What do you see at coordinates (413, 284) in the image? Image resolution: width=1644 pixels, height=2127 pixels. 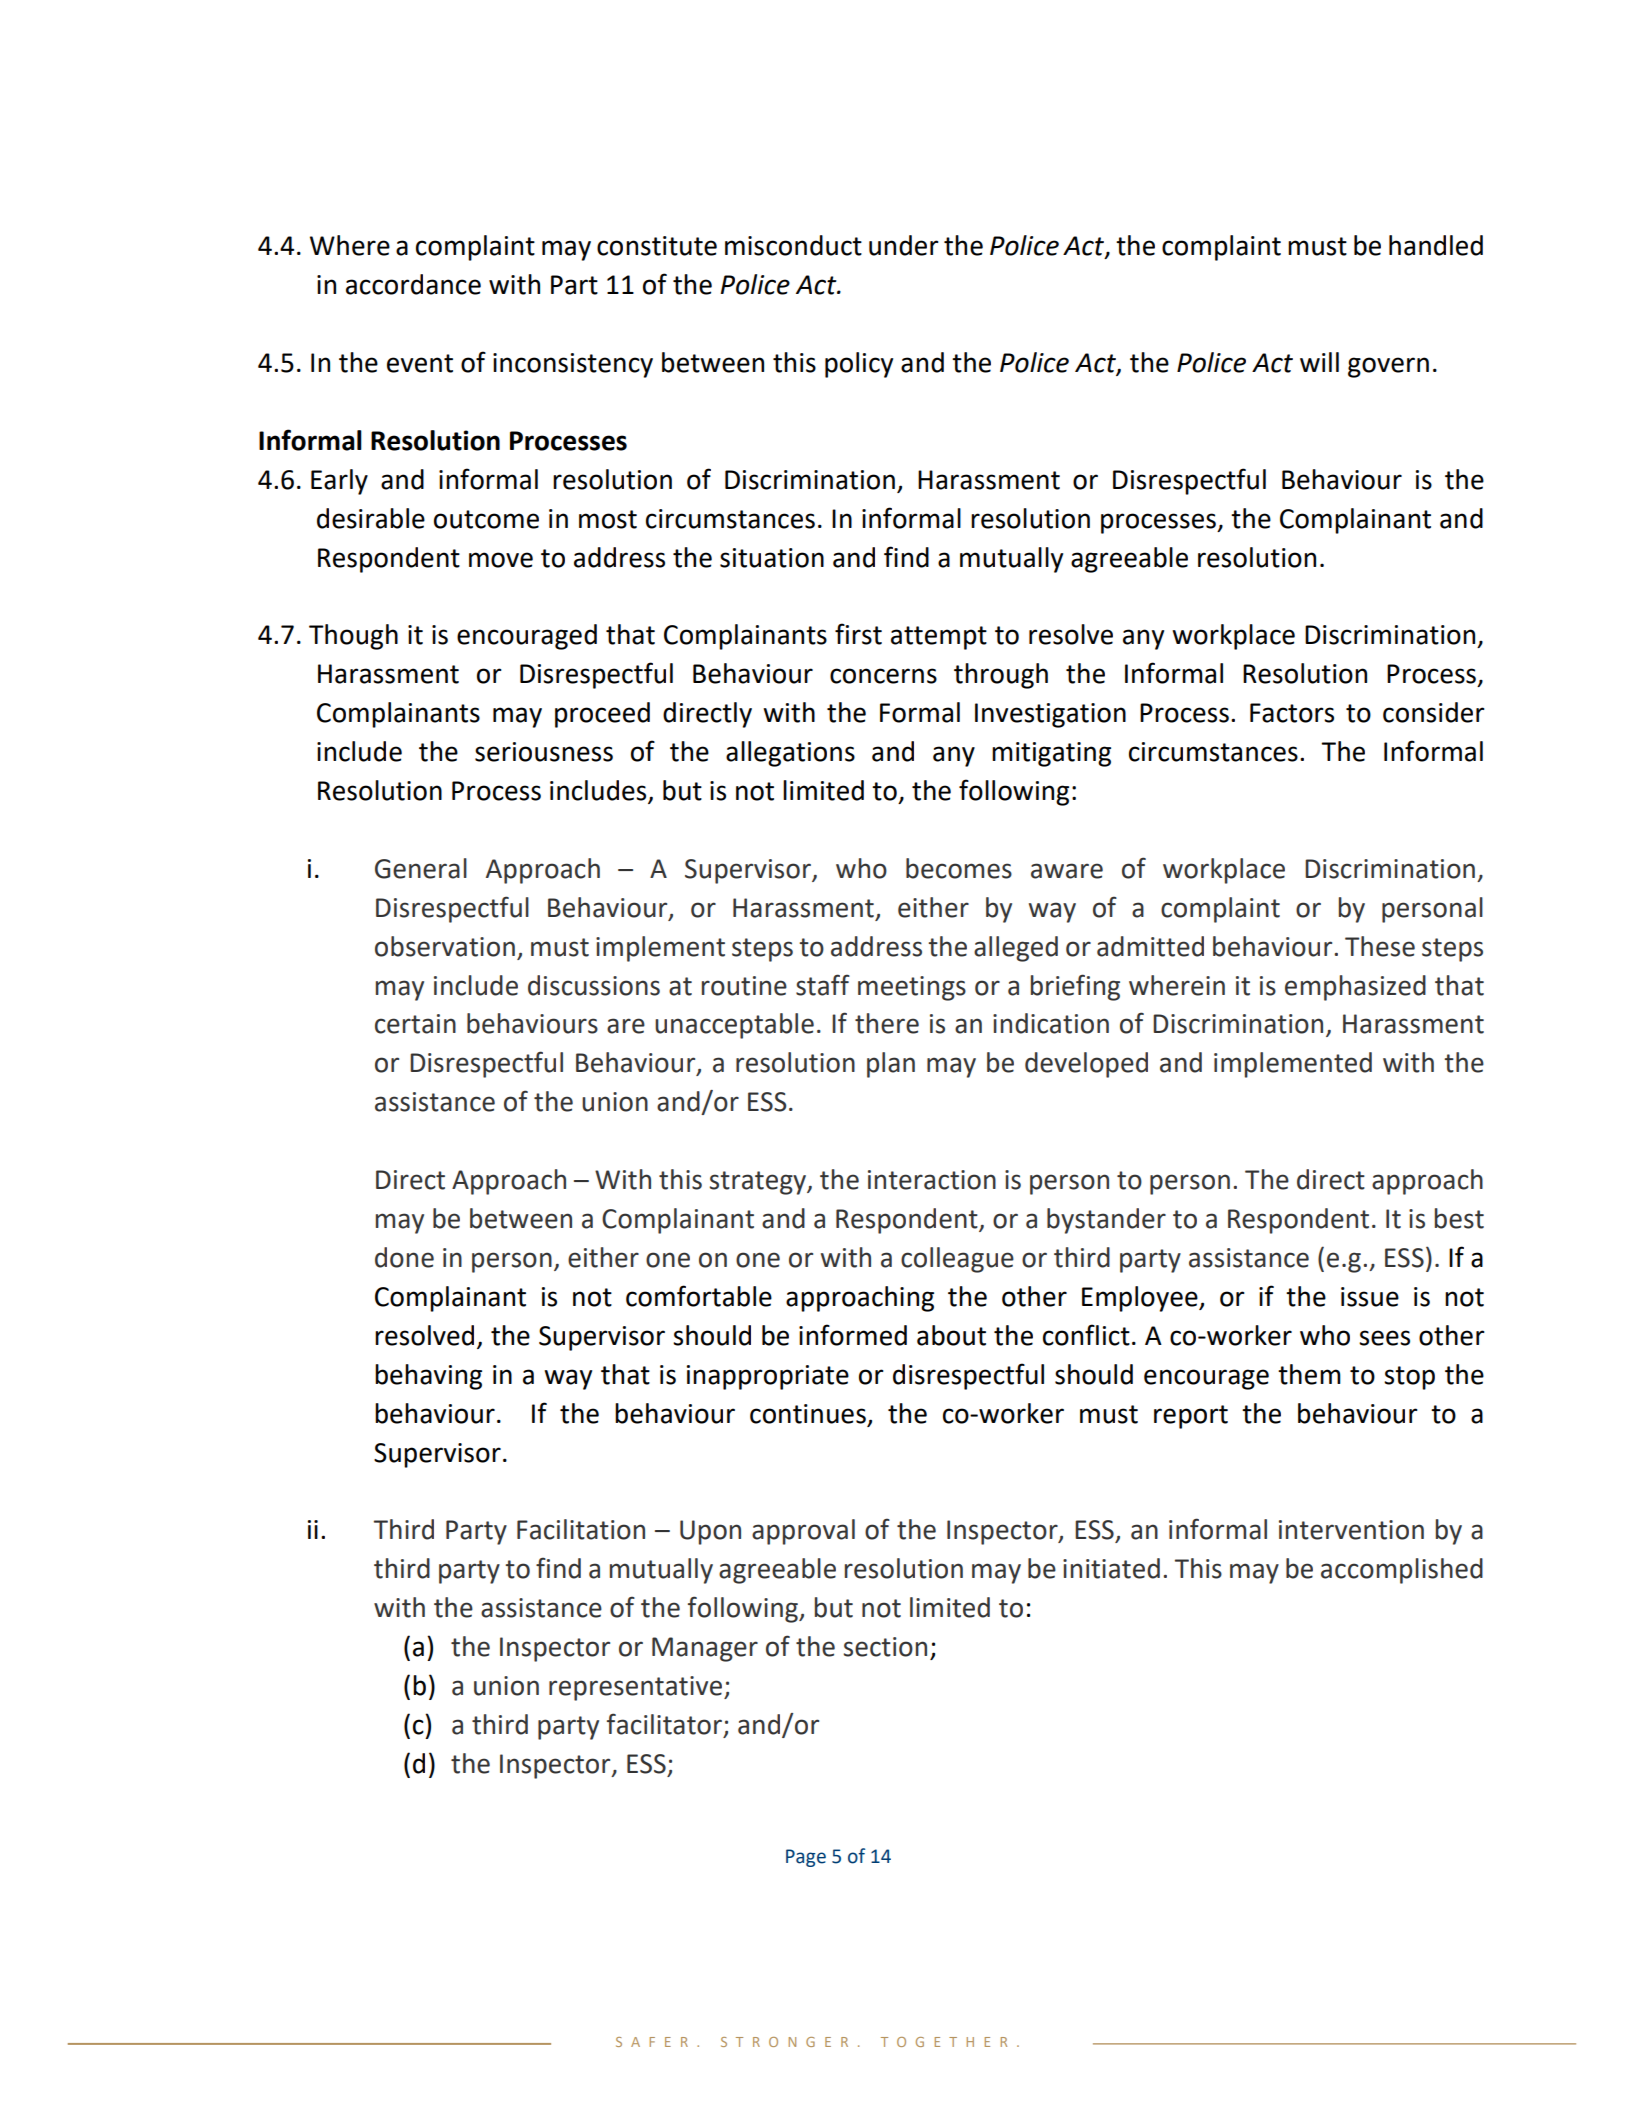 I see `accordance` at bounding box center [413, 284].
